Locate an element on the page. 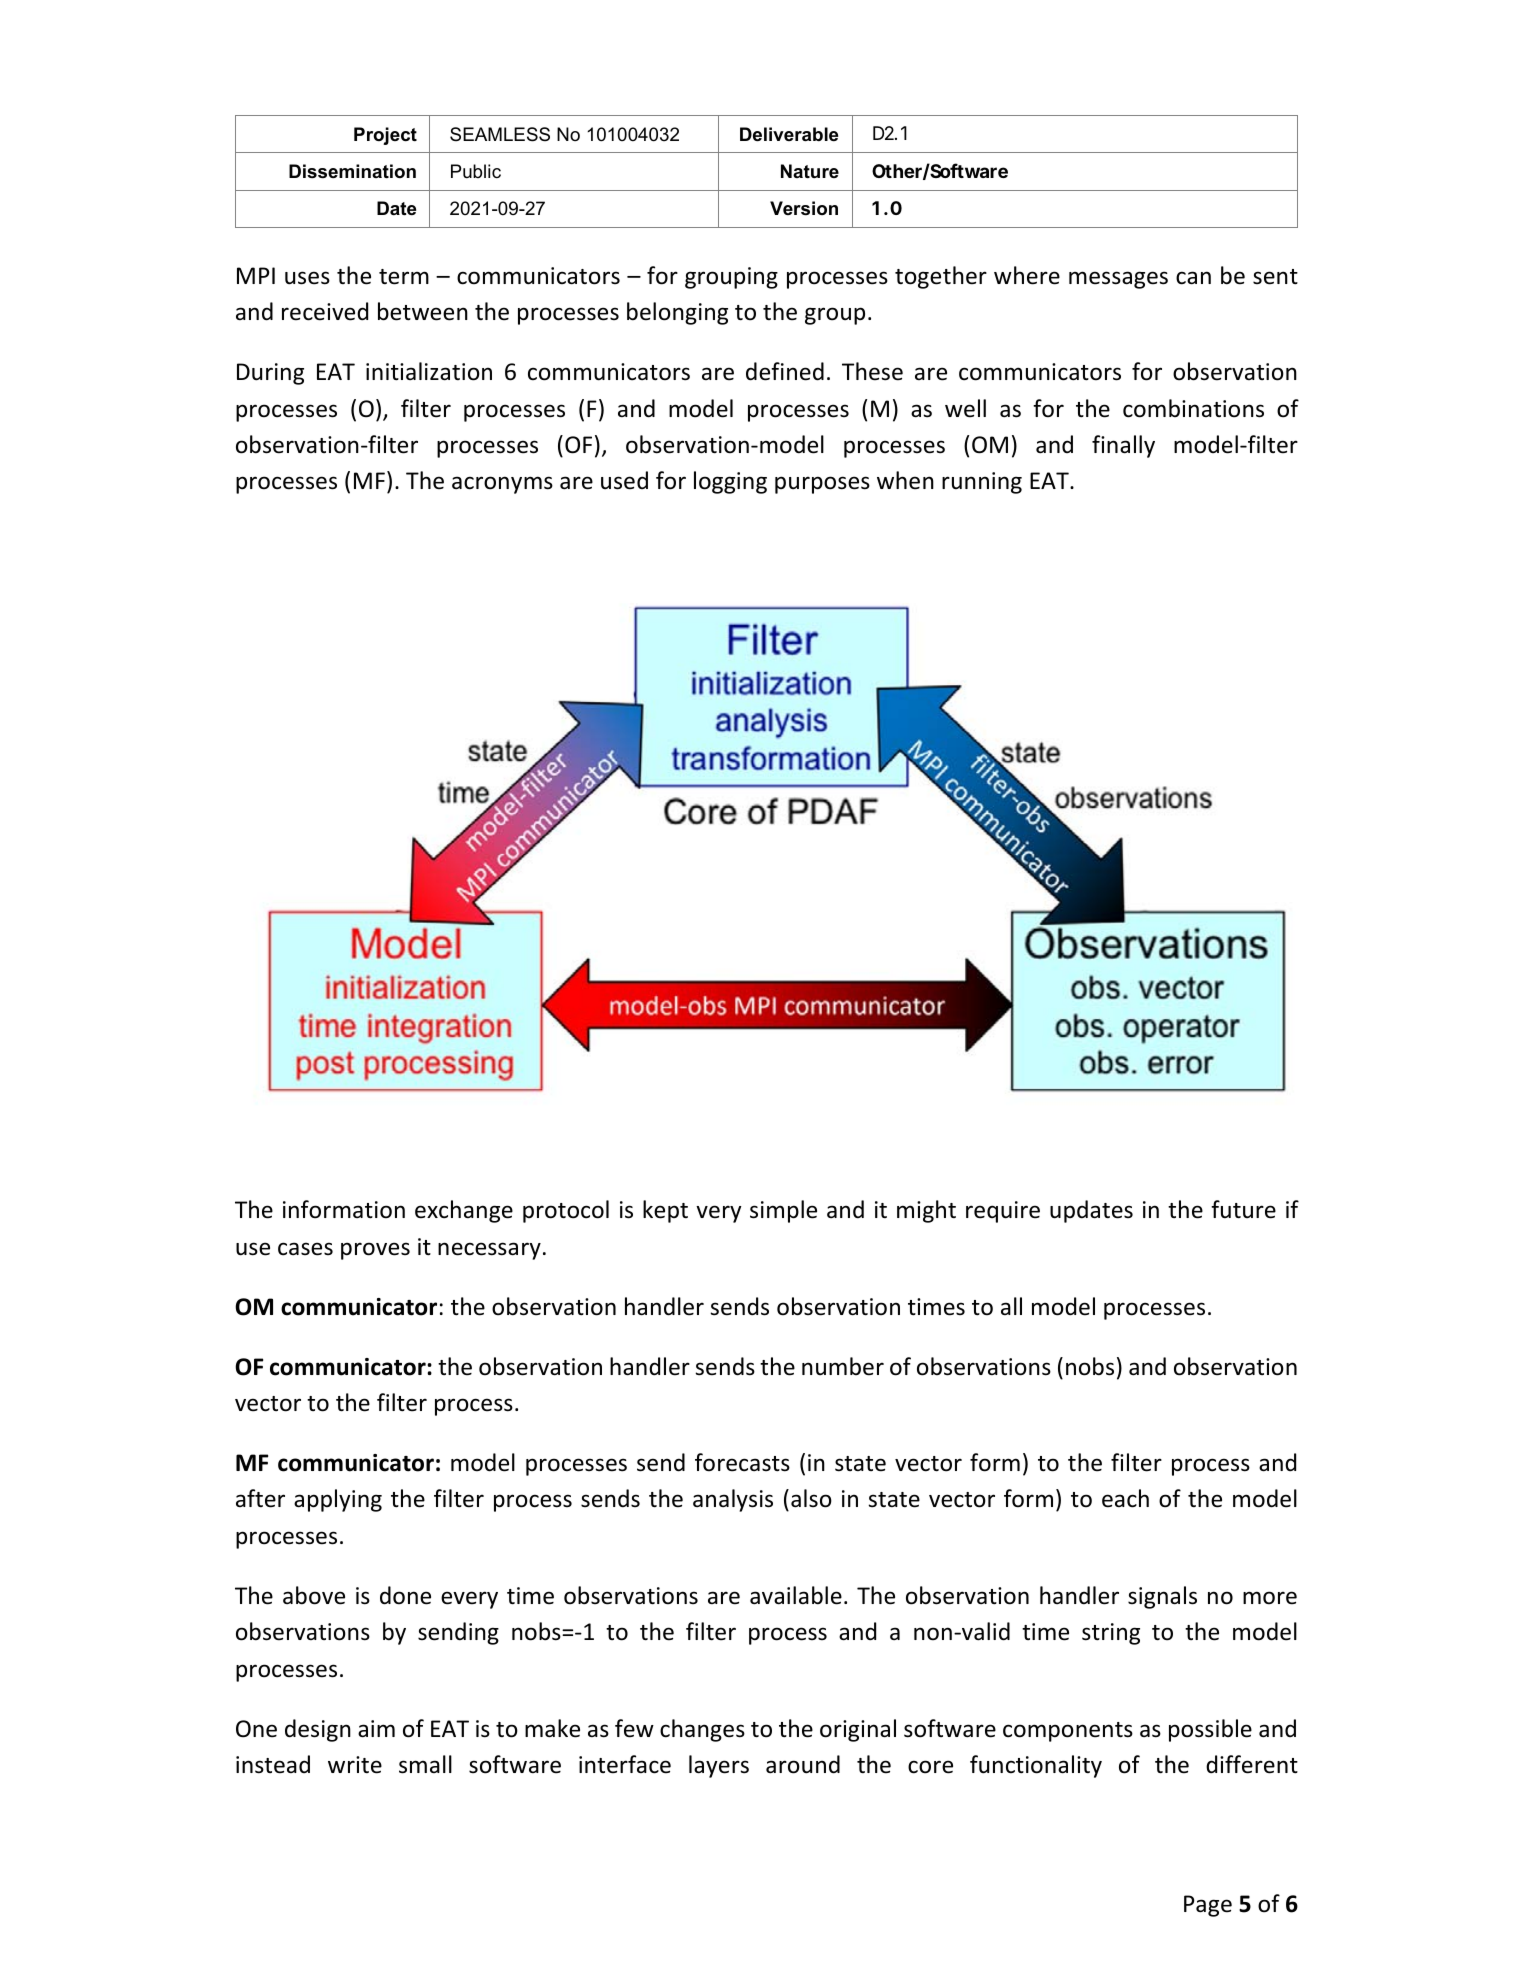 This image has width=1533, height=1984. finally is located at coordinates (1123, 446).
